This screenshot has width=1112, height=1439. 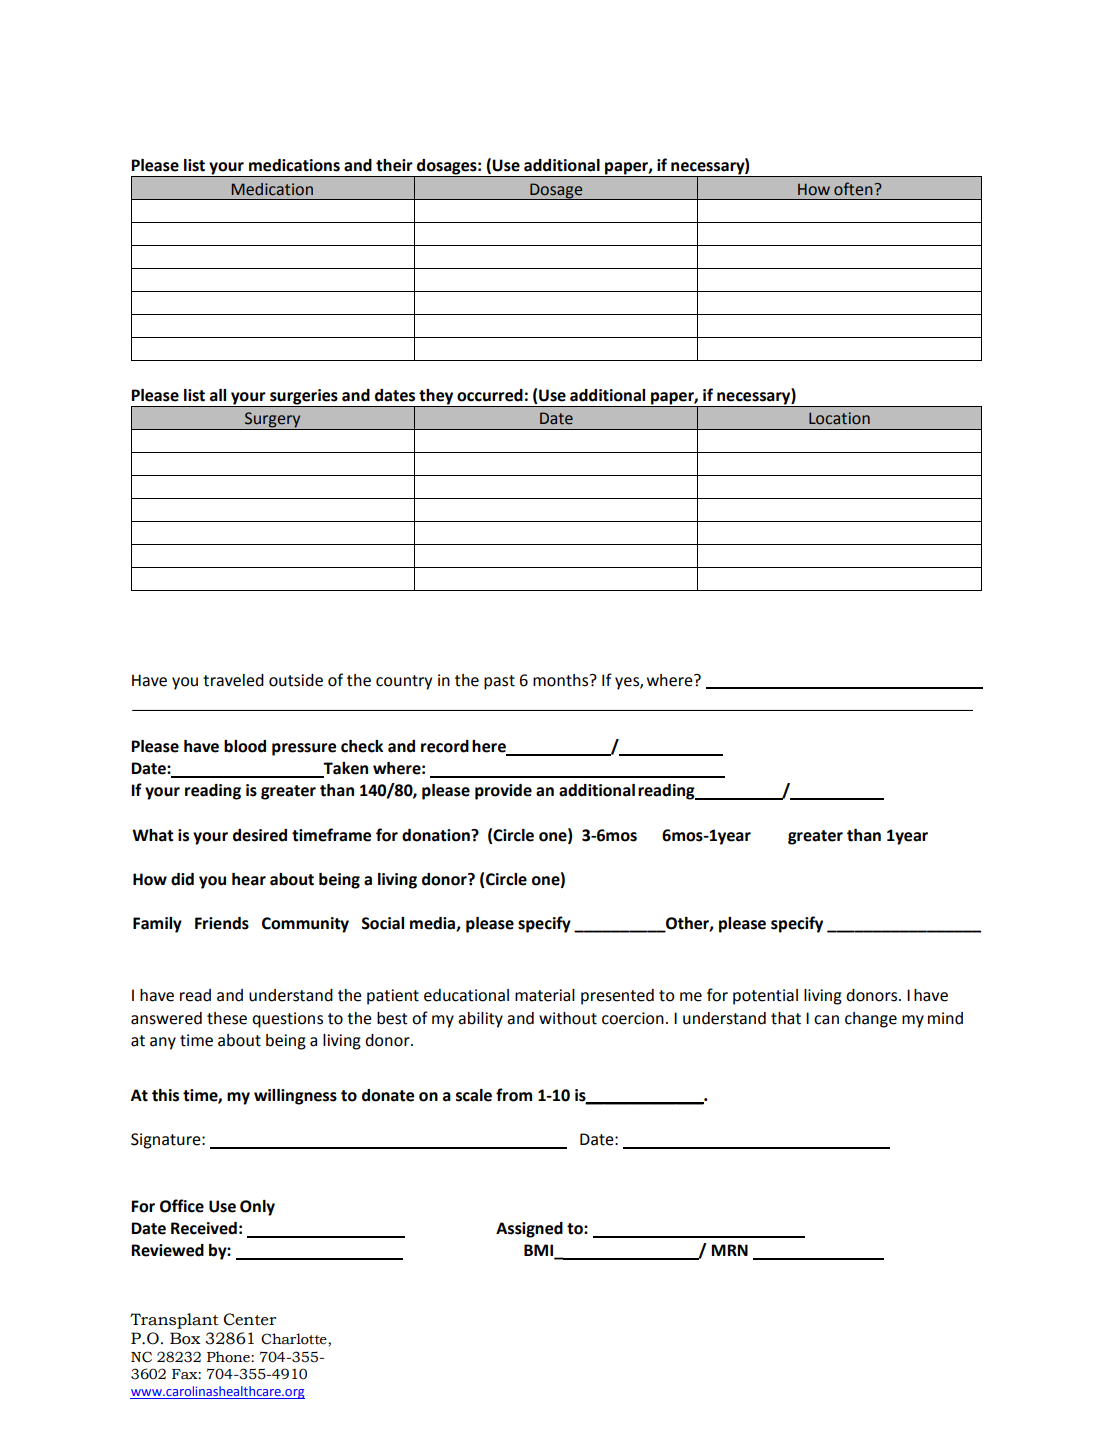 I want to click on Friends, so click(x=222, y=923).
